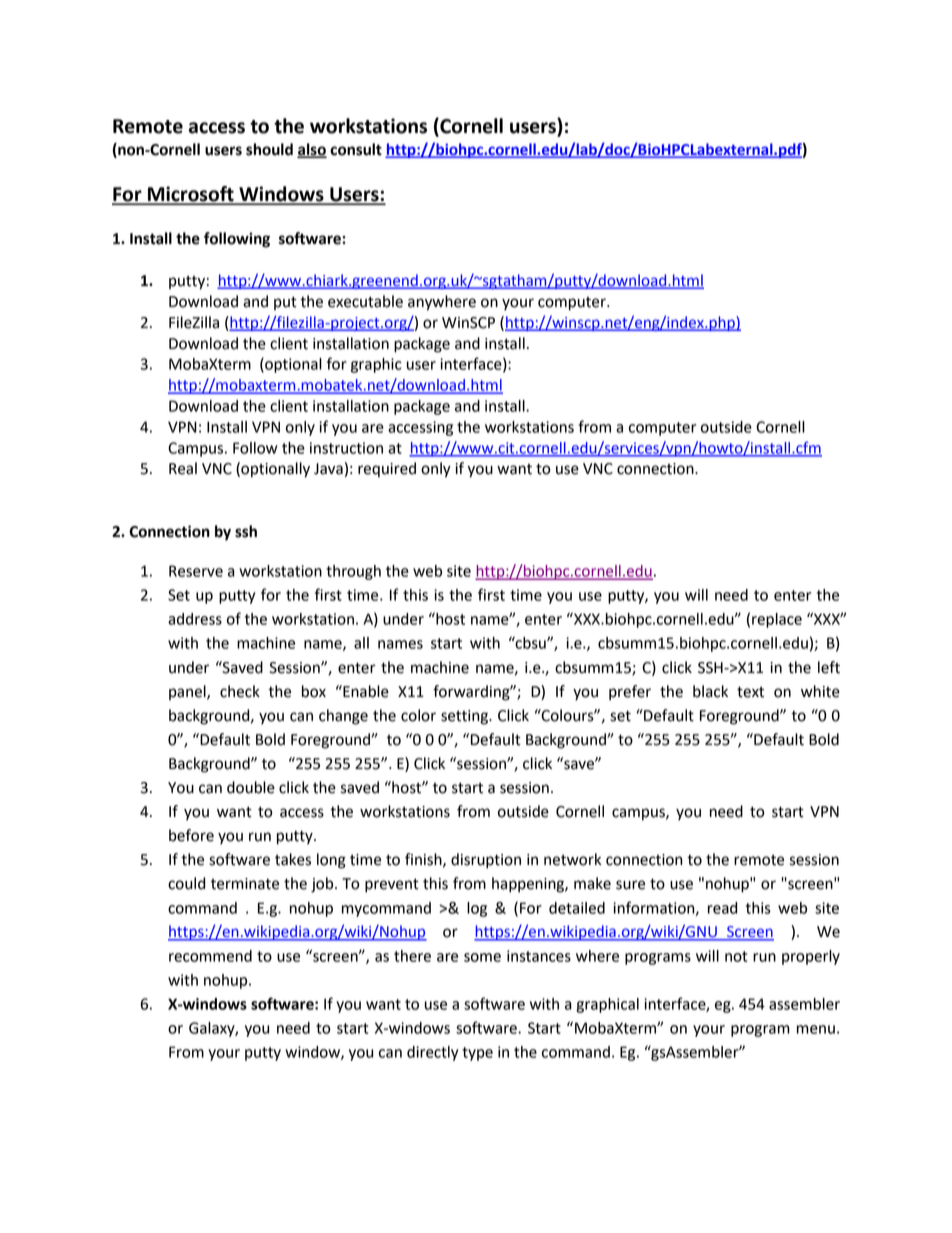  What do you see at coordinates (353, 572) in the screenshot?
I see `through` at bounding box center [353, 572].
